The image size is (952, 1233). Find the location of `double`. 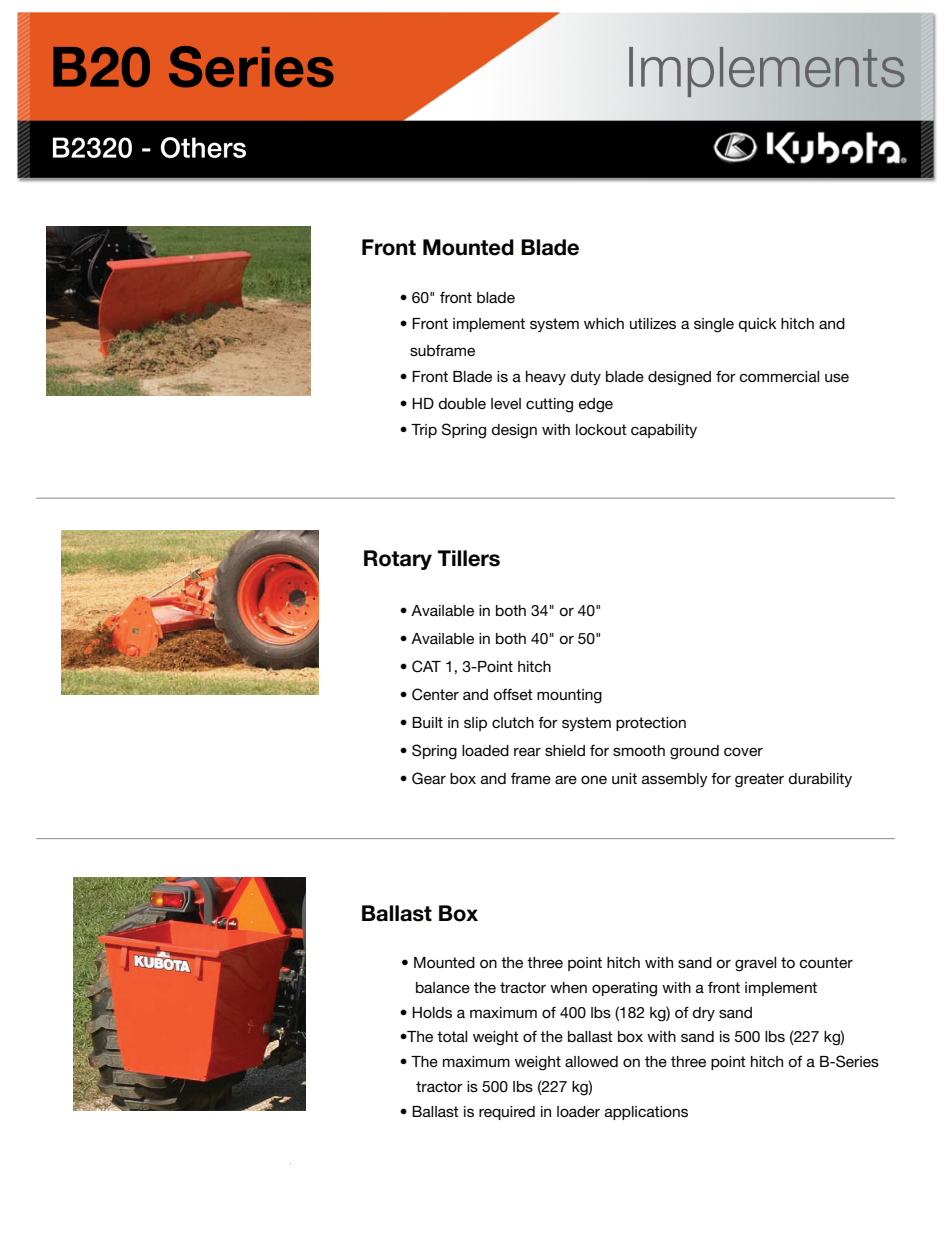

double is located at coordinates (462, 403).
